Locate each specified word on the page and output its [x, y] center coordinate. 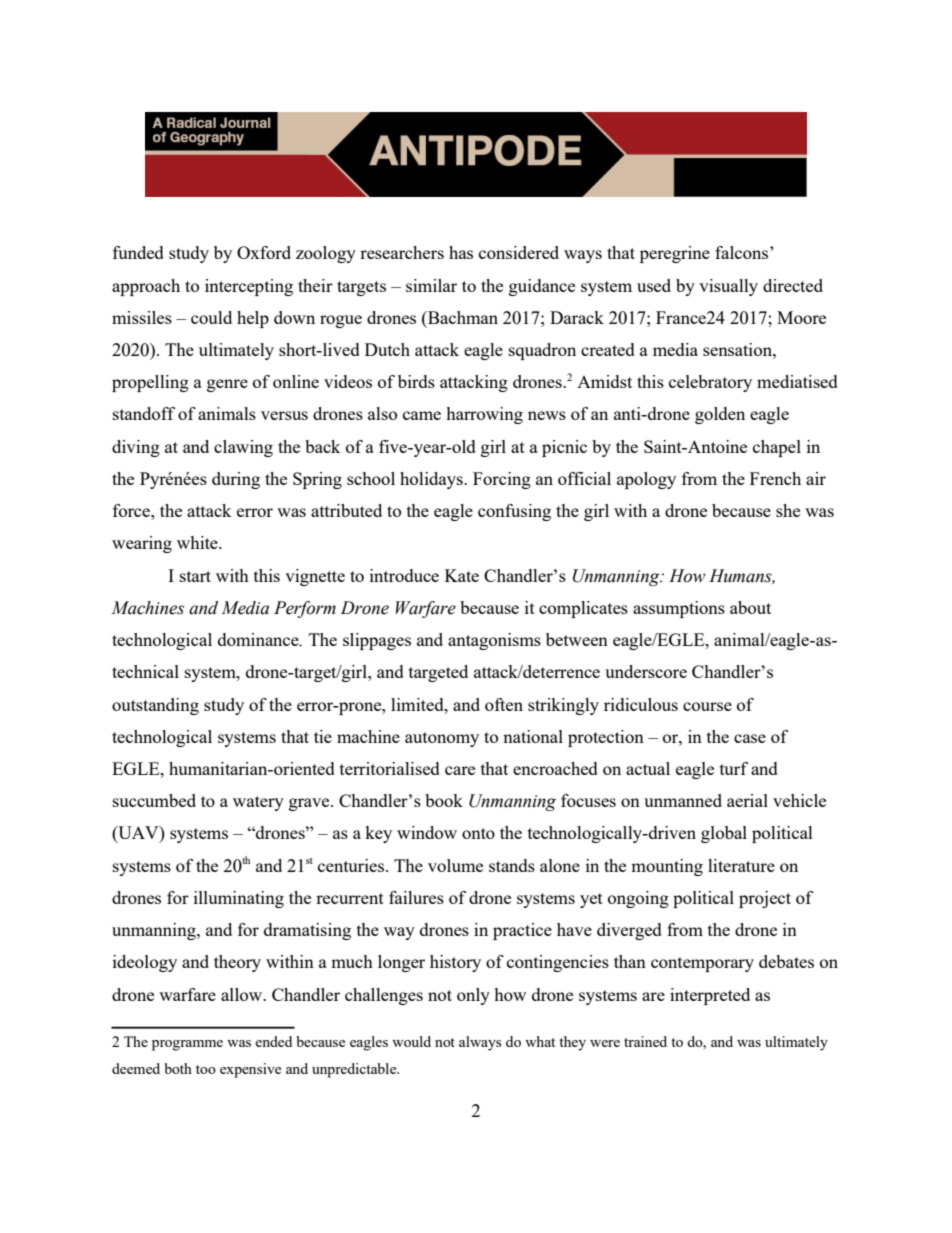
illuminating [239, 899]
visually [728, 287]
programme [187, 1045]
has [461, 252]
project [765, 899]
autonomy [442, 739]
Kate [462, 575]
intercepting [249, 287]
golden [720, 415]
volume [455, 865]
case [750, 738]
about [750, 607]
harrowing [484, 415]
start [195, 576]
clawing [243, 448]
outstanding [155, 706]
